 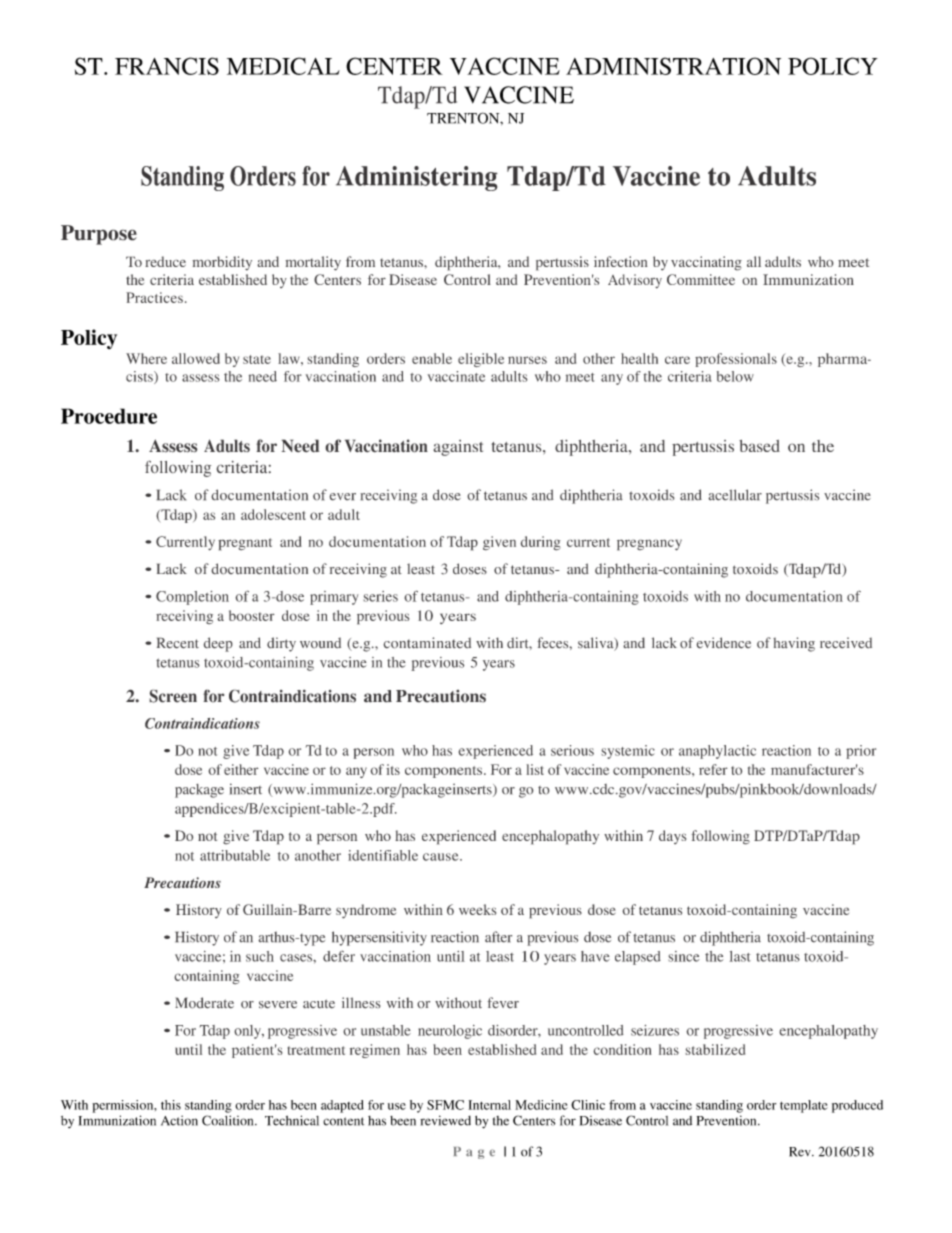 I want to click on Completion, so click(x=192, y=598).
